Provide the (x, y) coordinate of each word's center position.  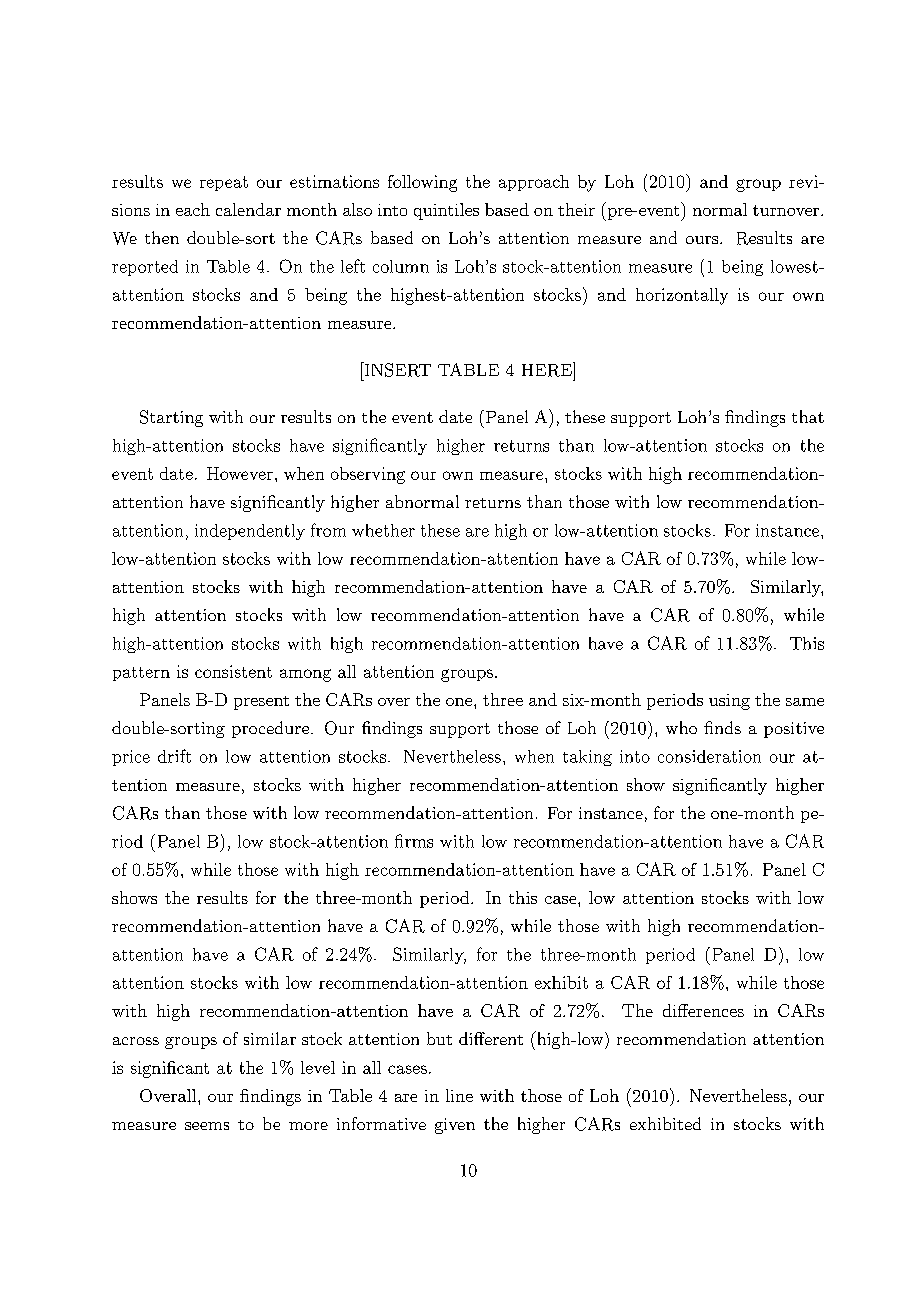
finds (722, 727)
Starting (171, 418)
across (136, 1041)
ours (703, 240)
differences (703, 1010)
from (328, 530)
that (808, 416)
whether (383, 530)
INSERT (396, 369)
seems (207, 1126)
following (422, 183)
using (729, 702)
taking (587, 758)
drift (174, 756)
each (193, 209)
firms (414, 841)
